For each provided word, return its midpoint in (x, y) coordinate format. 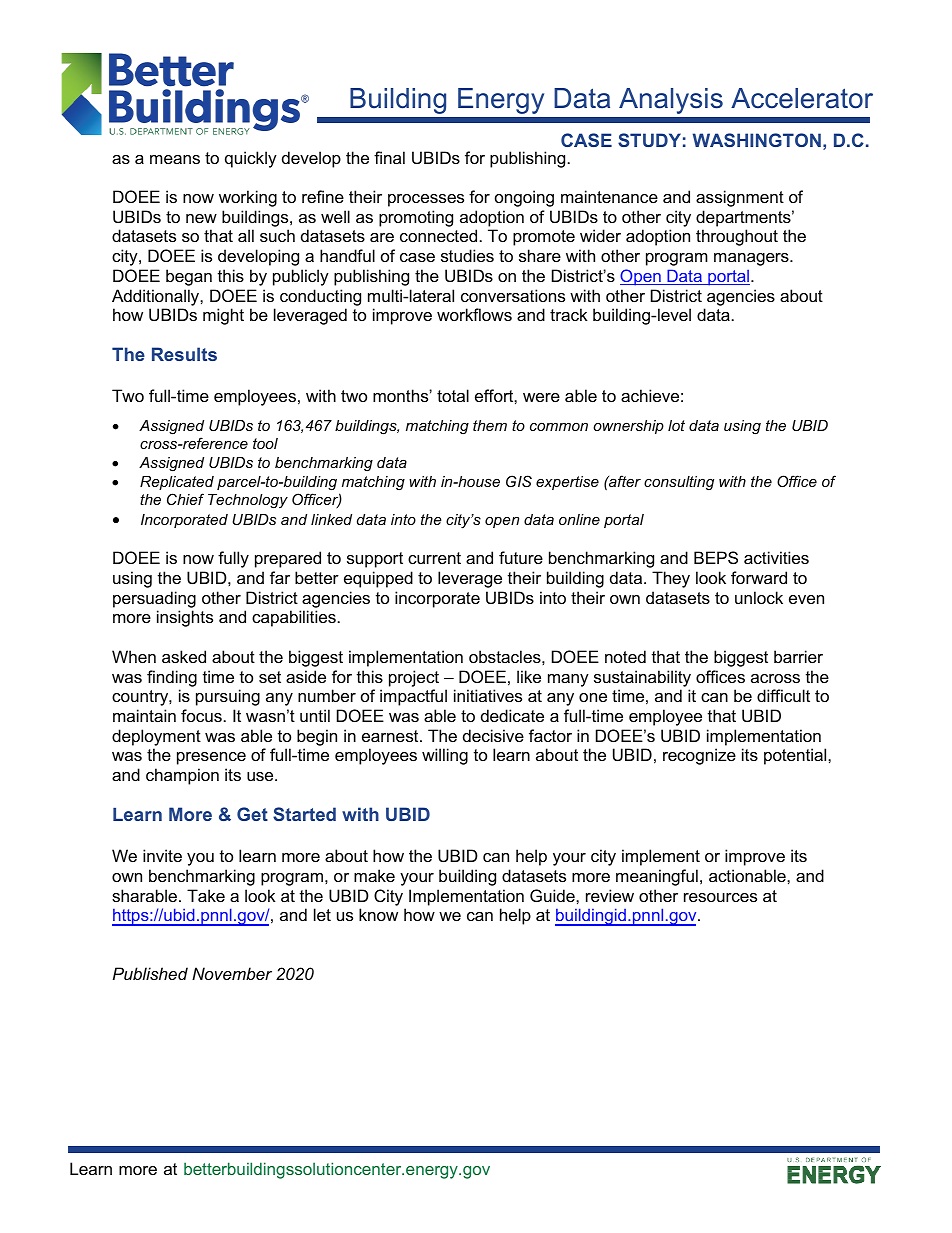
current (434, 558)
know (378, 914)
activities (776, 557)
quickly (251, 159)
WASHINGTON (757, 140)
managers (752, 259)
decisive (493, 735)
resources (720, 897)
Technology (248, 501)
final (389, 157)
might (223, 316)
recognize (699, 756)
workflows (474, 314)
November (232, 973)
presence (211, 758)
